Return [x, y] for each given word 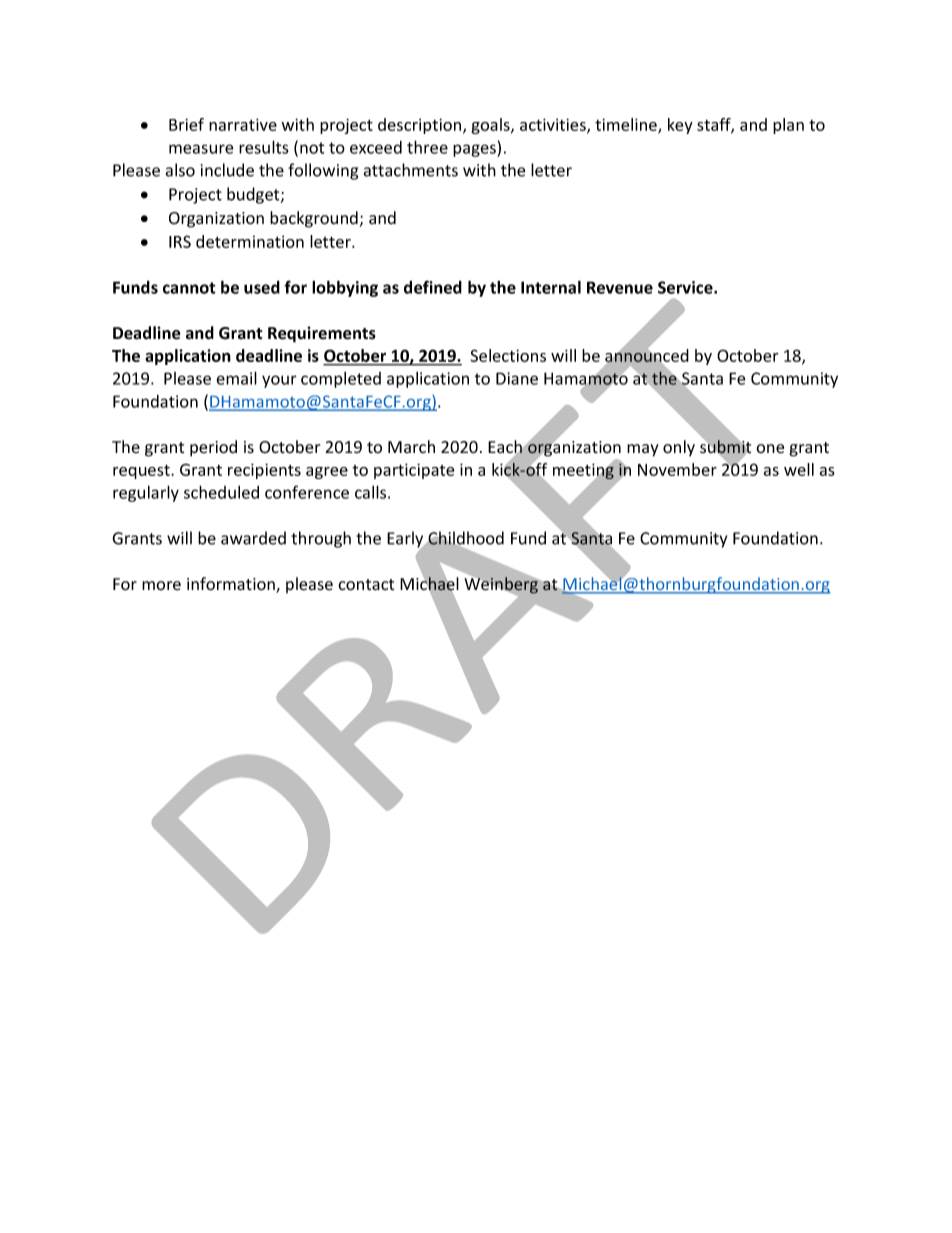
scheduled [221, 492]
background [314, 219]
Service [686, 287]
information [232, 585]
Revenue [620, 287]
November [677, 469]
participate [414, 471]
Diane [517, 378]
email [236, 378]
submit [725, 447]
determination [250, 241]
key [680, 126]
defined [433, 287]
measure [201, 149]
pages [475, 150]
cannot [189, 288]
